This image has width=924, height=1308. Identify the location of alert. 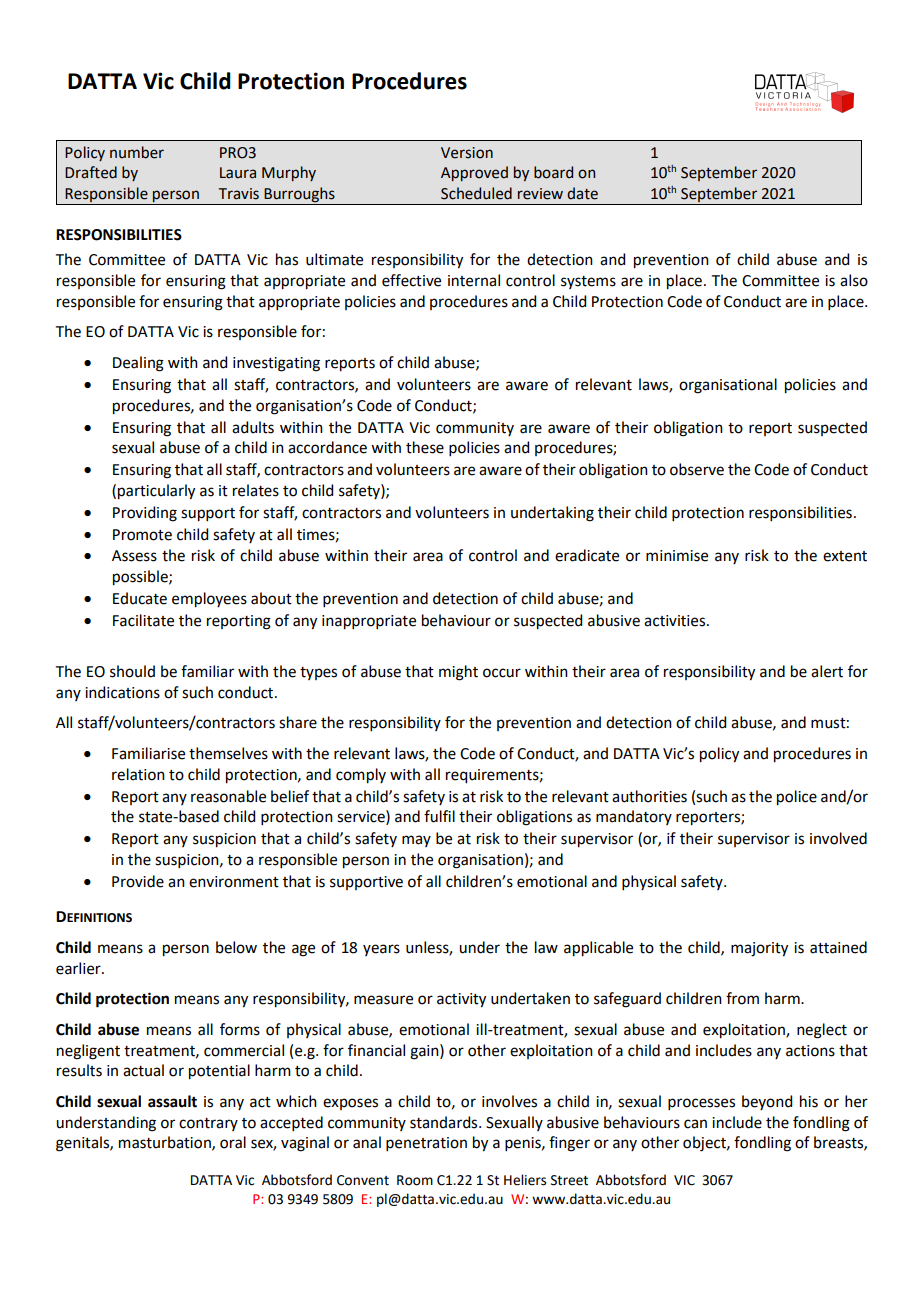
(827, 671).
